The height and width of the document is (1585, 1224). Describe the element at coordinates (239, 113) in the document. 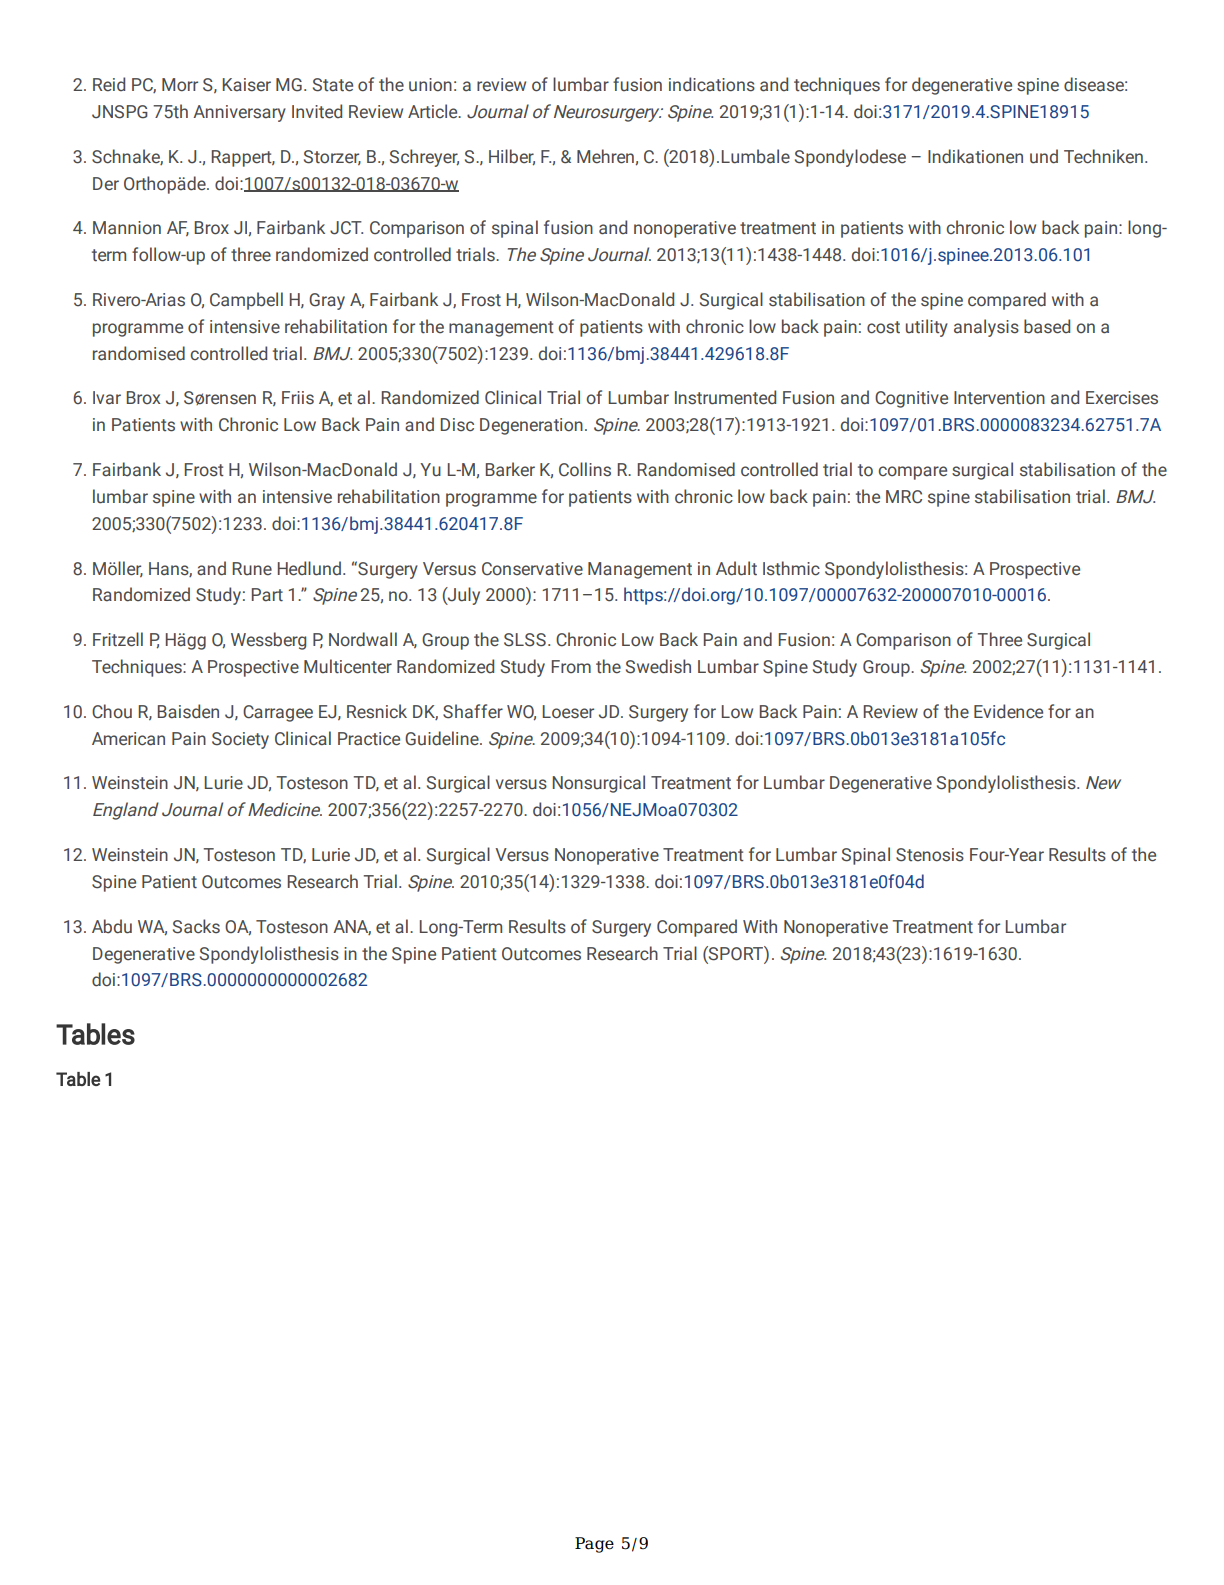

I see `Anniversary` at that location.
